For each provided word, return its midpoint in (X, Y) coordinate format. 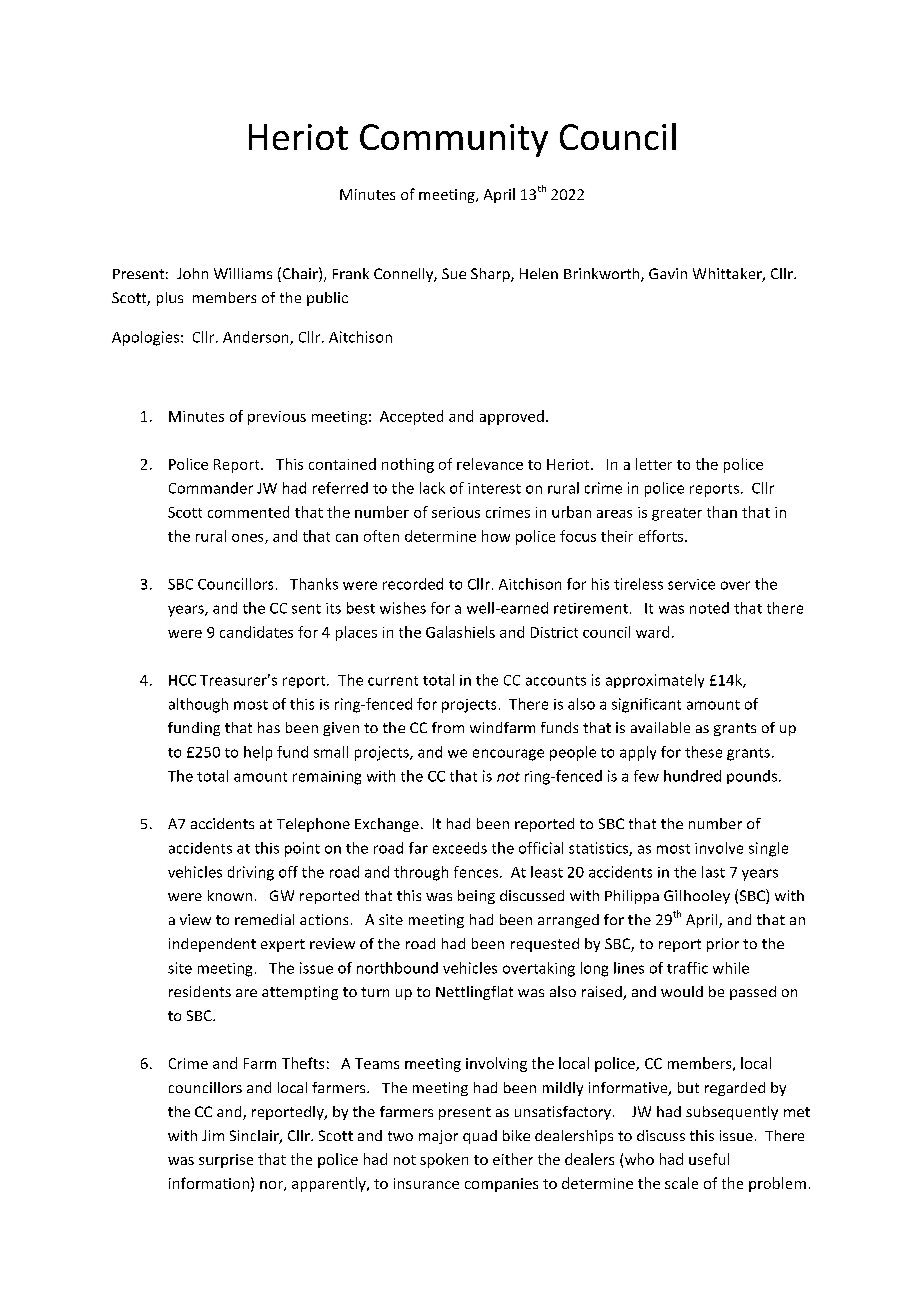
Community (454, 140)
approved (512, 417)
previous (277, 418)
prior (723, 945)
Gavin (668, 273)
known (230, 895)
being (476, 897)
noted (709, 608)
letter (654, 464)
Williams (243, 273)
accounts (556, 681)
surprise (226, 1161)
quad (480, 1137)
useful (709, 1159)
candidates (256, 632)
